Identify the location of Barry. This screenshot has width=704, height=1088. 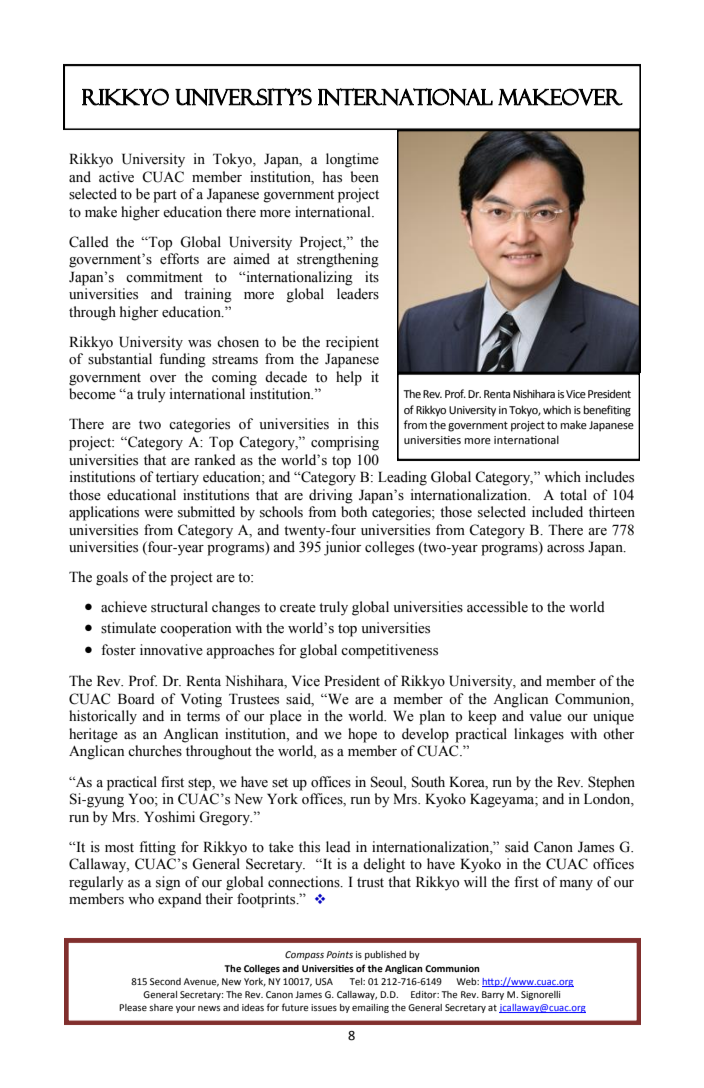
(493, 995).
